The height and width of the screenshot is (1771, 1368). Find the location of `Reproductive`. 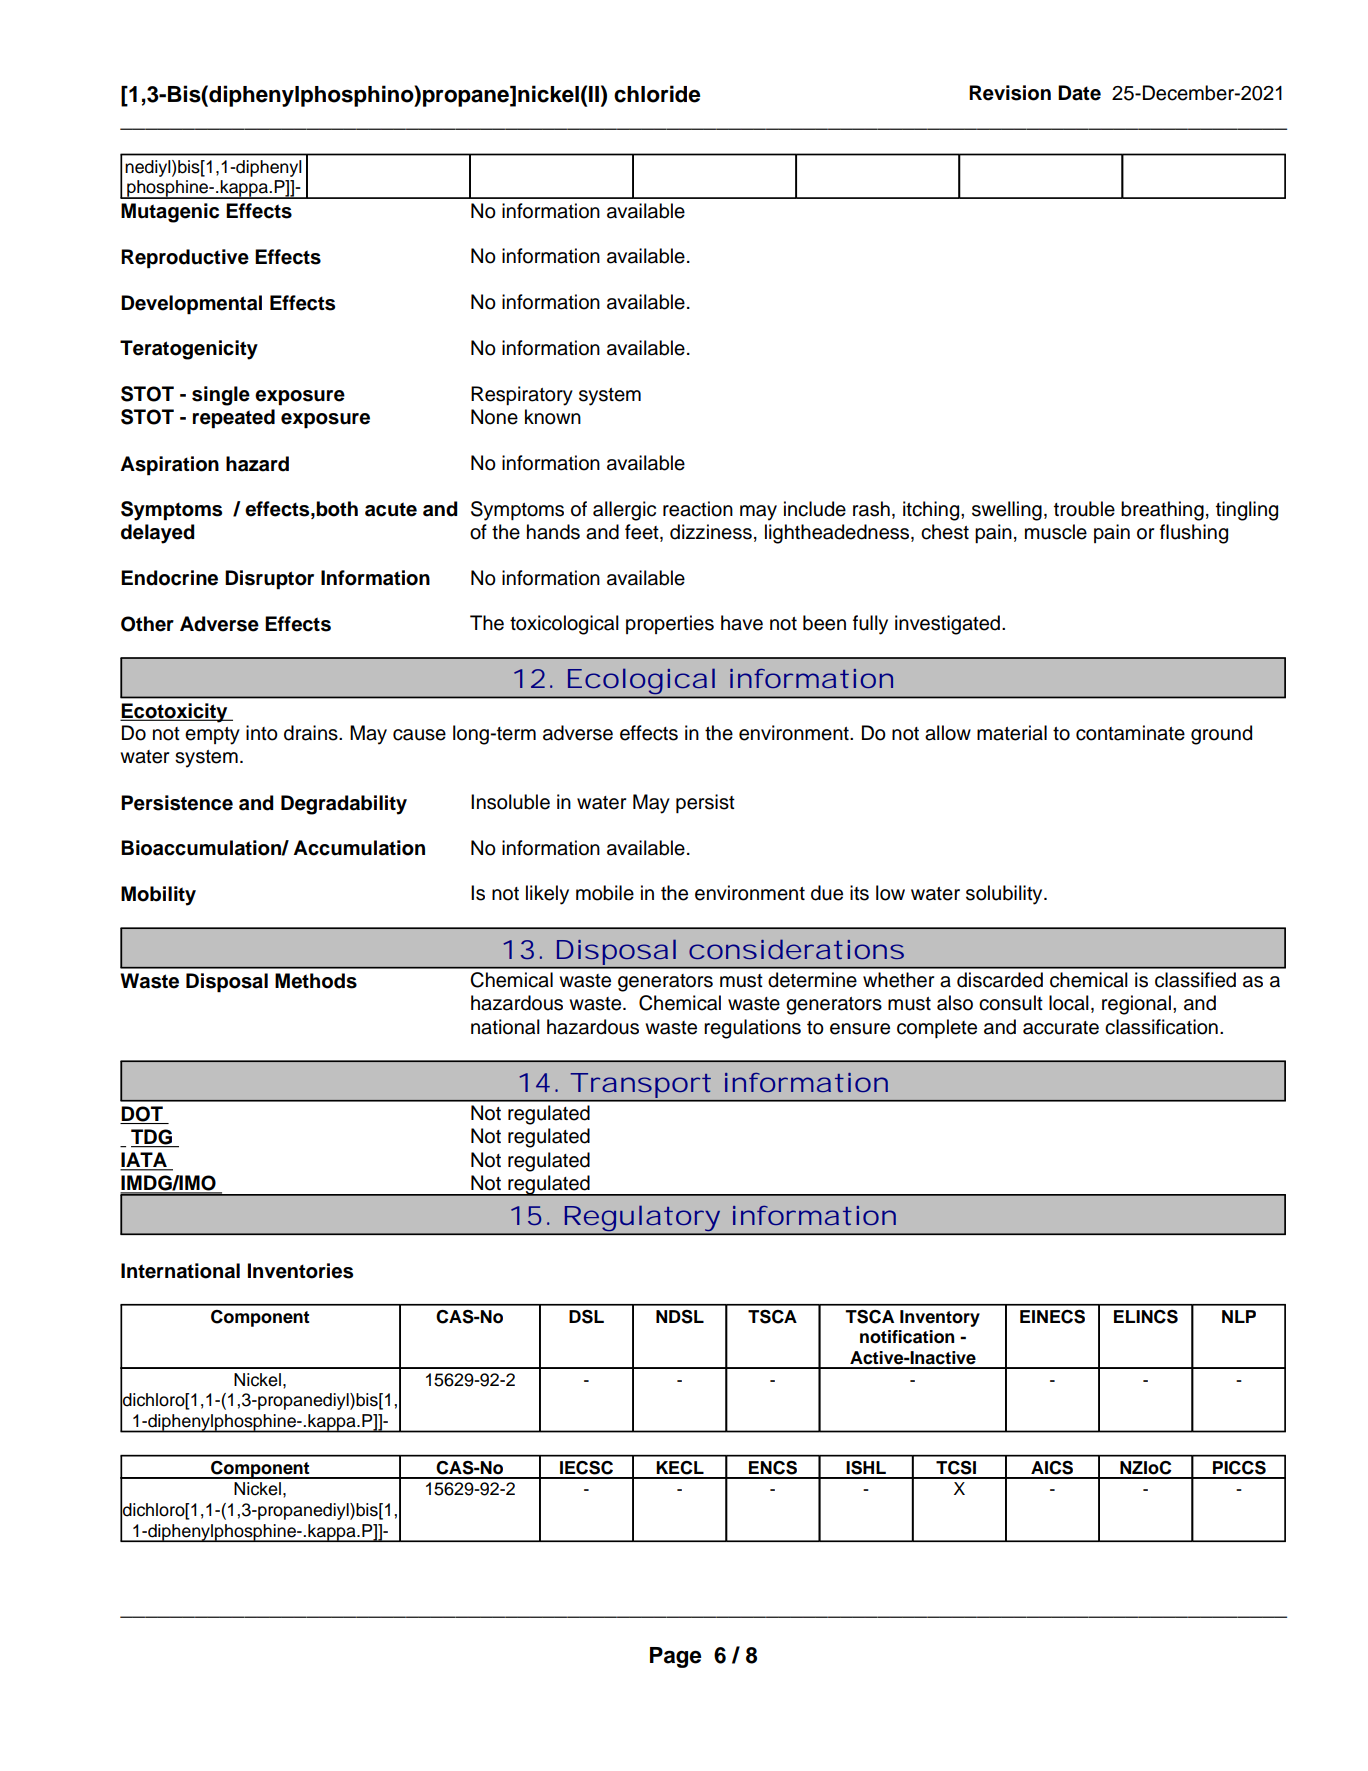

Reproductive is located at coordinates (185, 259).
